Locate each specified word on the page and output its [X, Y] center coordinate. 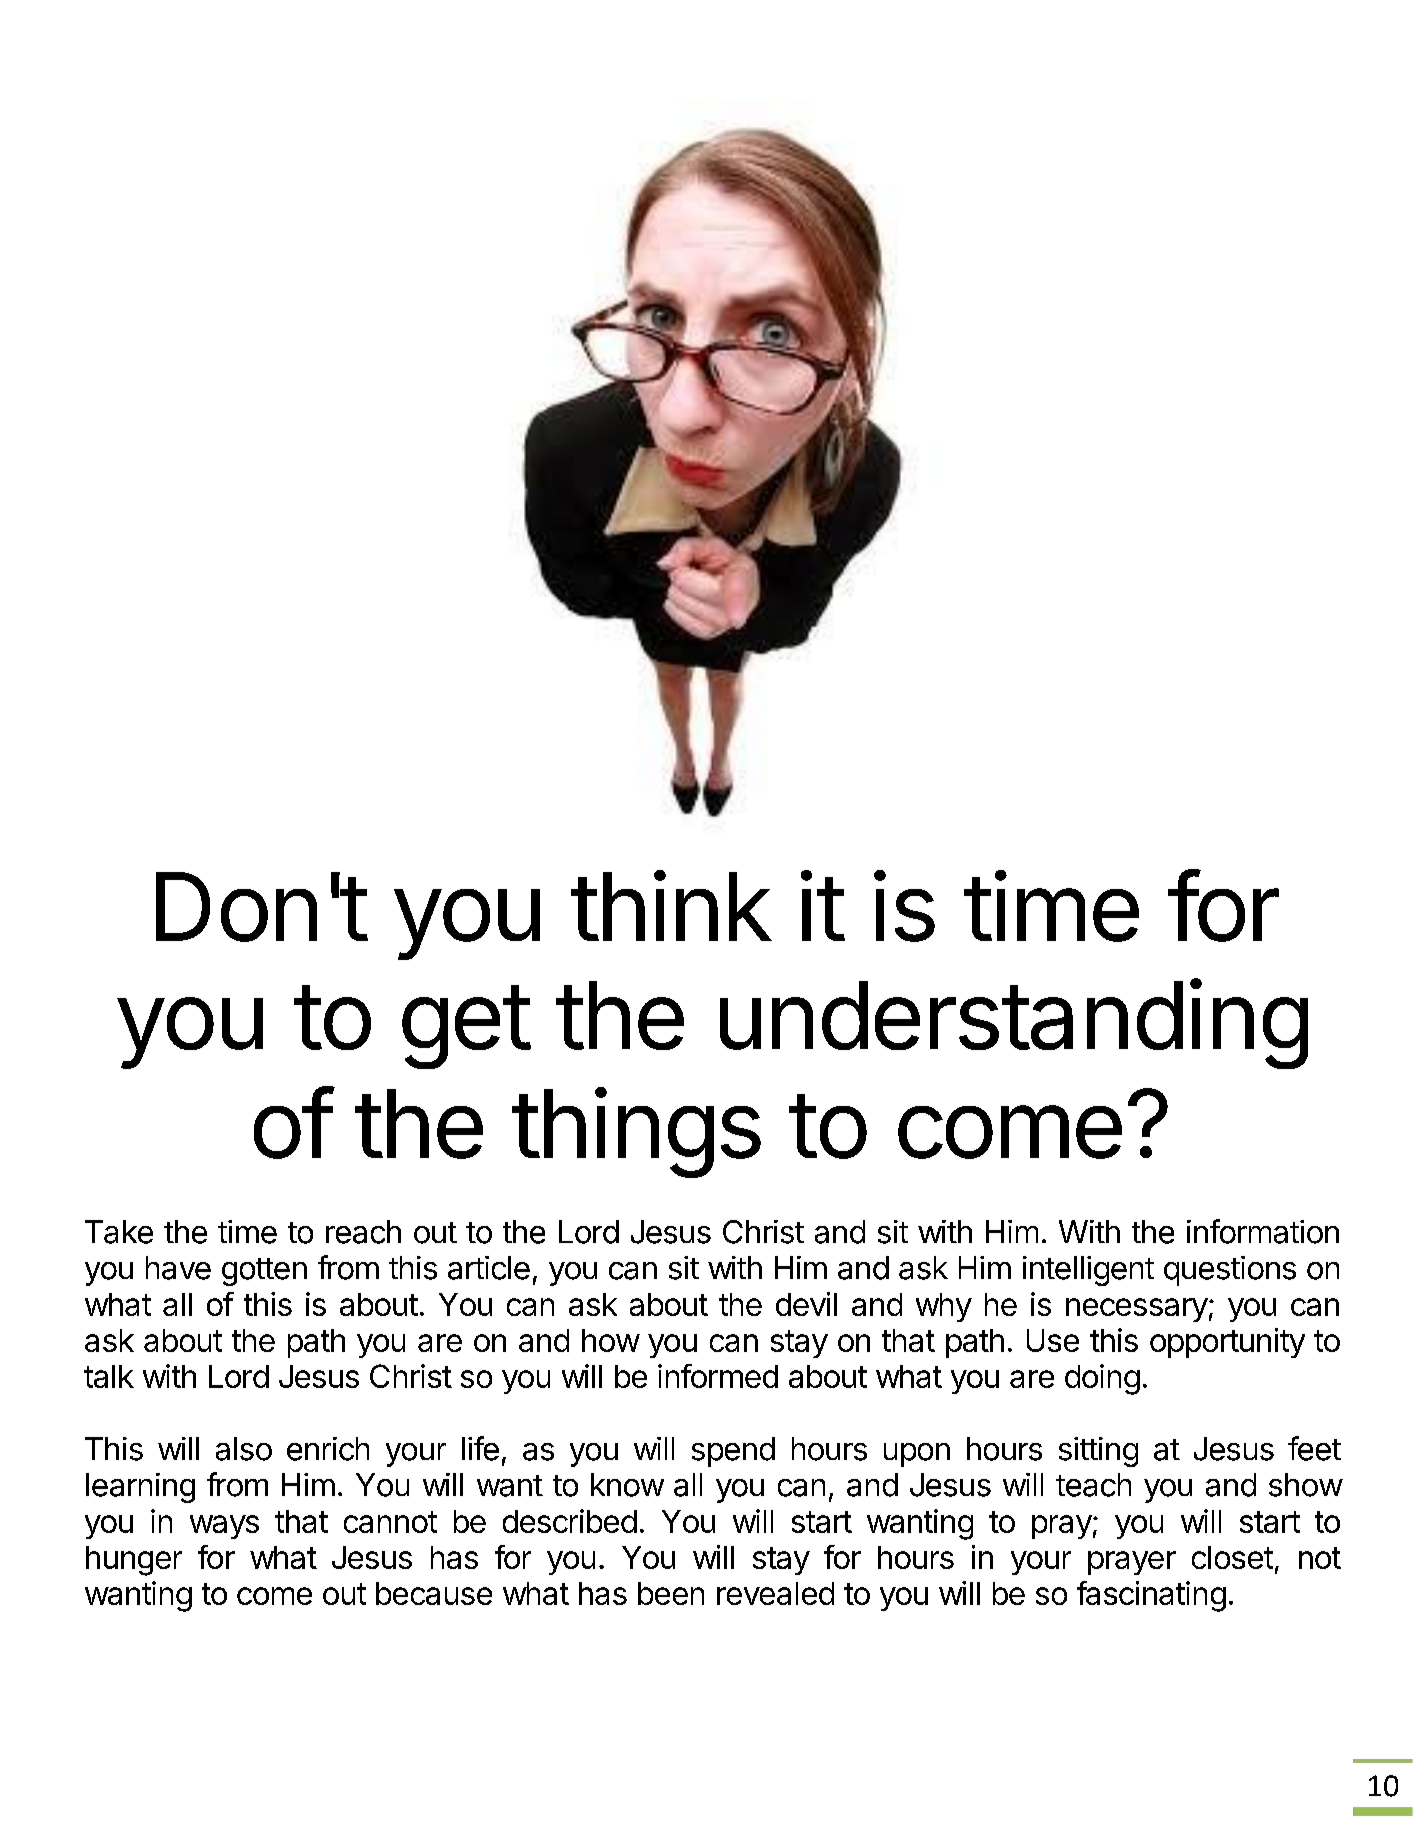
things [636, 1132]
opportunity [1227, 1343]
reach [363, 1232]
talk [109, 1376]
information [1263, 1231]
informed [718, 1376]
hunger [134, 1561]
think [671, 905]
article [489, 1268]
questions [1230, 1271]
